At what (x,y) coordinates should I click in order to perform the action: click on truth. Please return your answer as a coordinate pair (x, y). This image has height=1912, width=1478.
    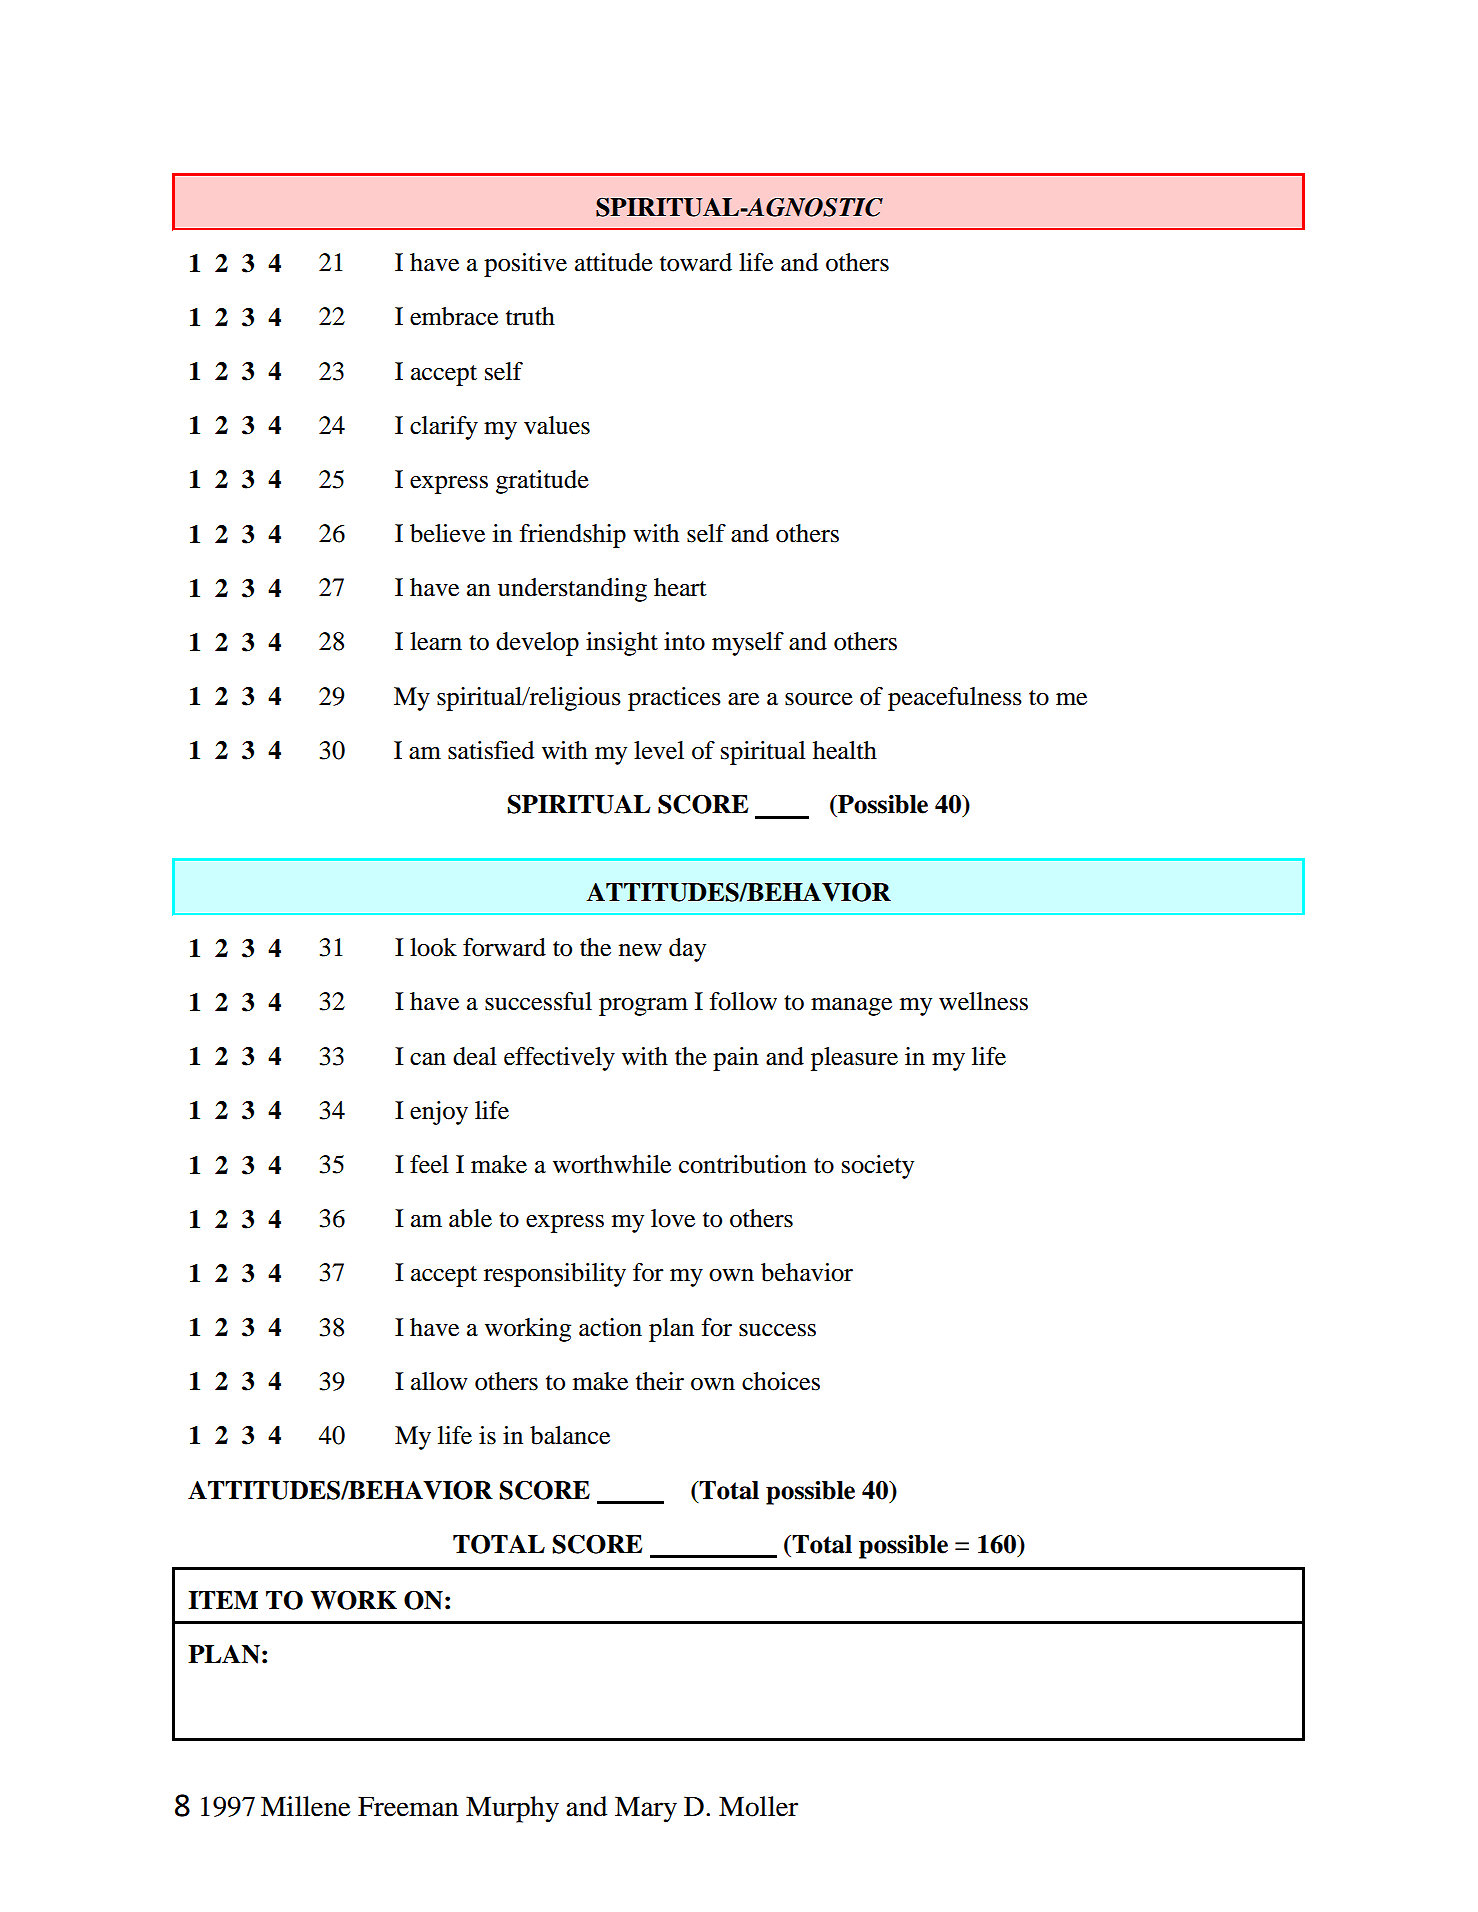
    Looking at the image, I should click on (530, 316).
